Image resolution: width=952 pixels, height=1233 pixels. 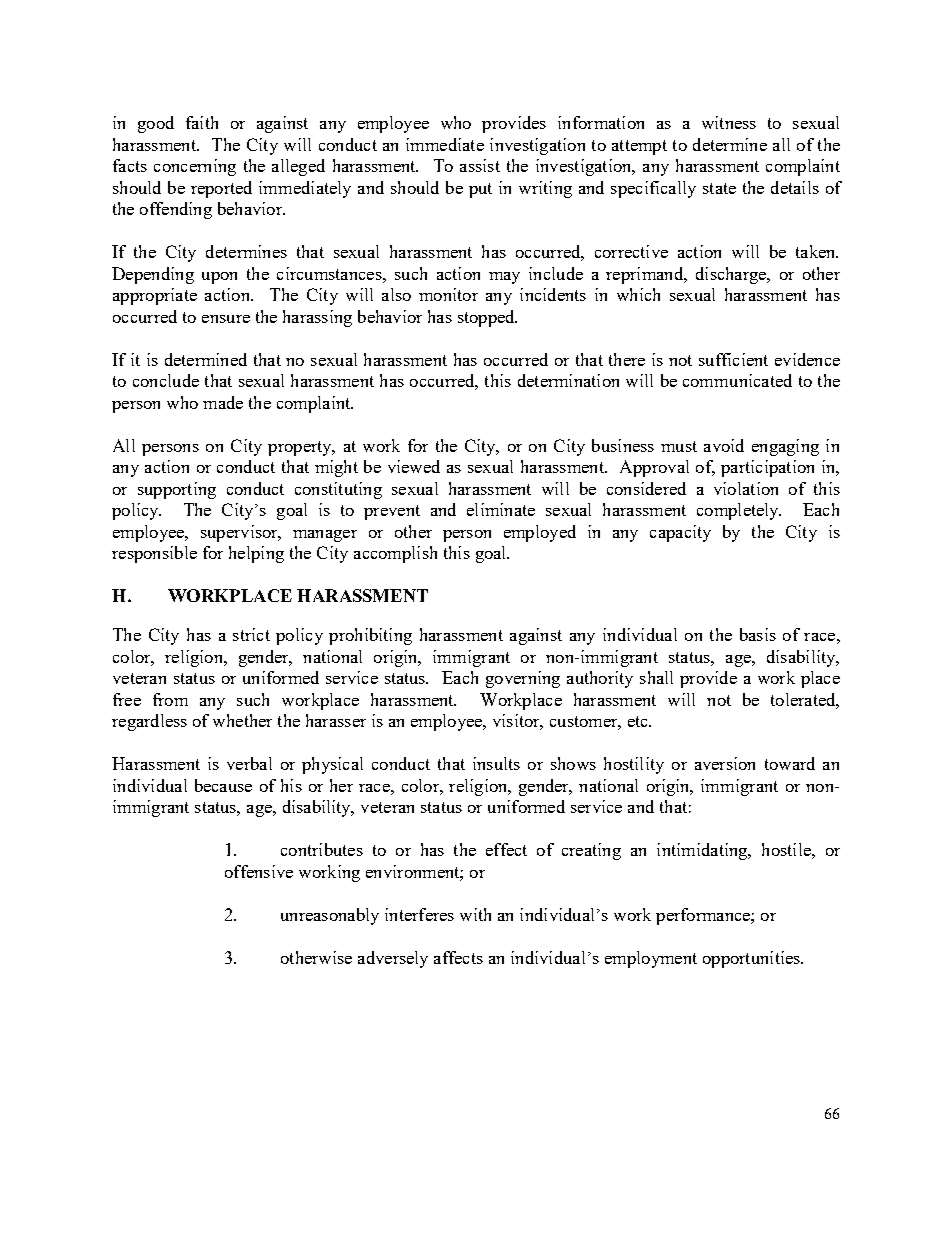 What do you see at coordinates (475, 914) in the screenshot?
I see `with` at bounding box center [475, 914].
